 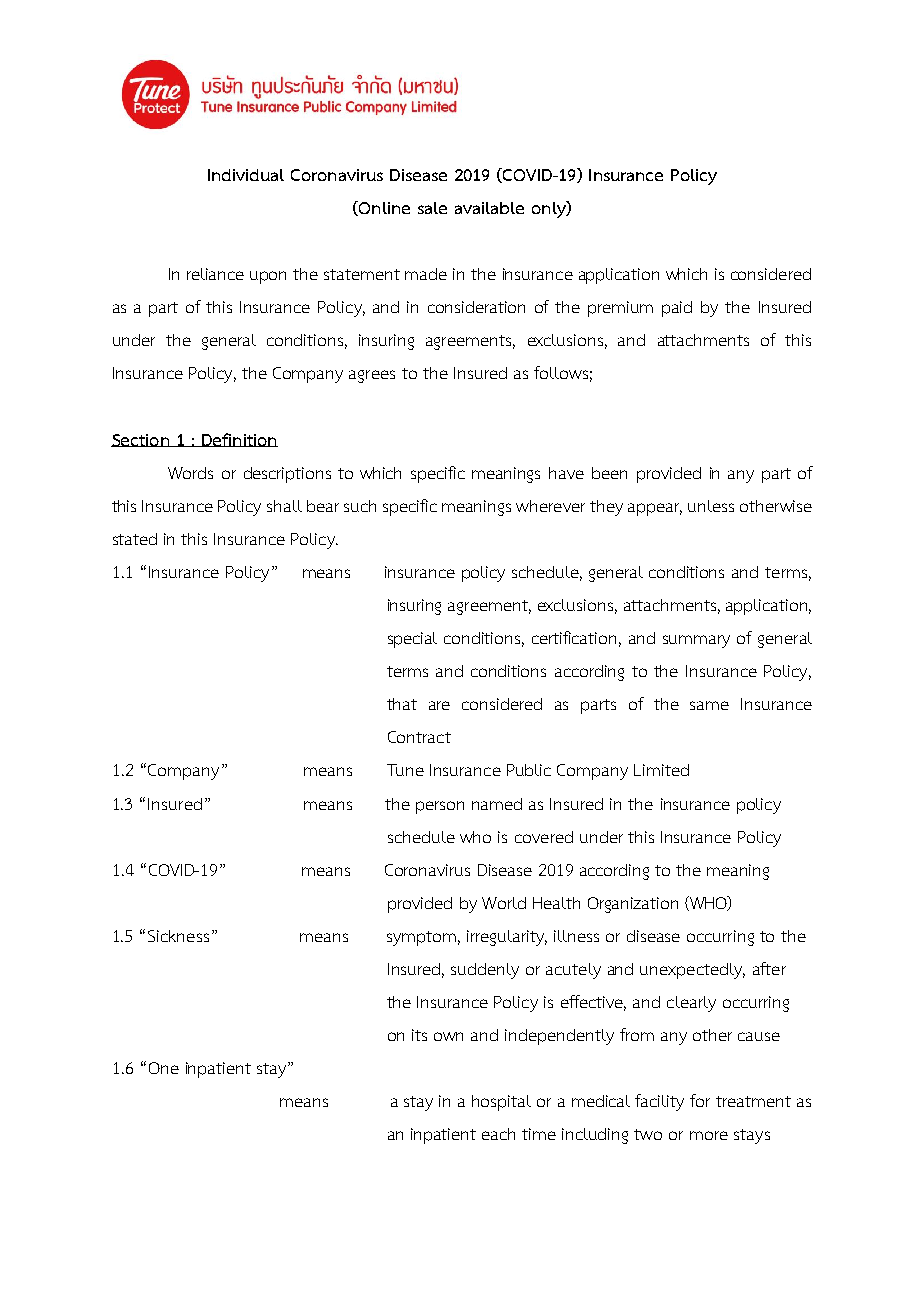 What do you see at coordinates (239, 440) in the screenshot?
I see `Definition` at bounding box center [239, 440].
